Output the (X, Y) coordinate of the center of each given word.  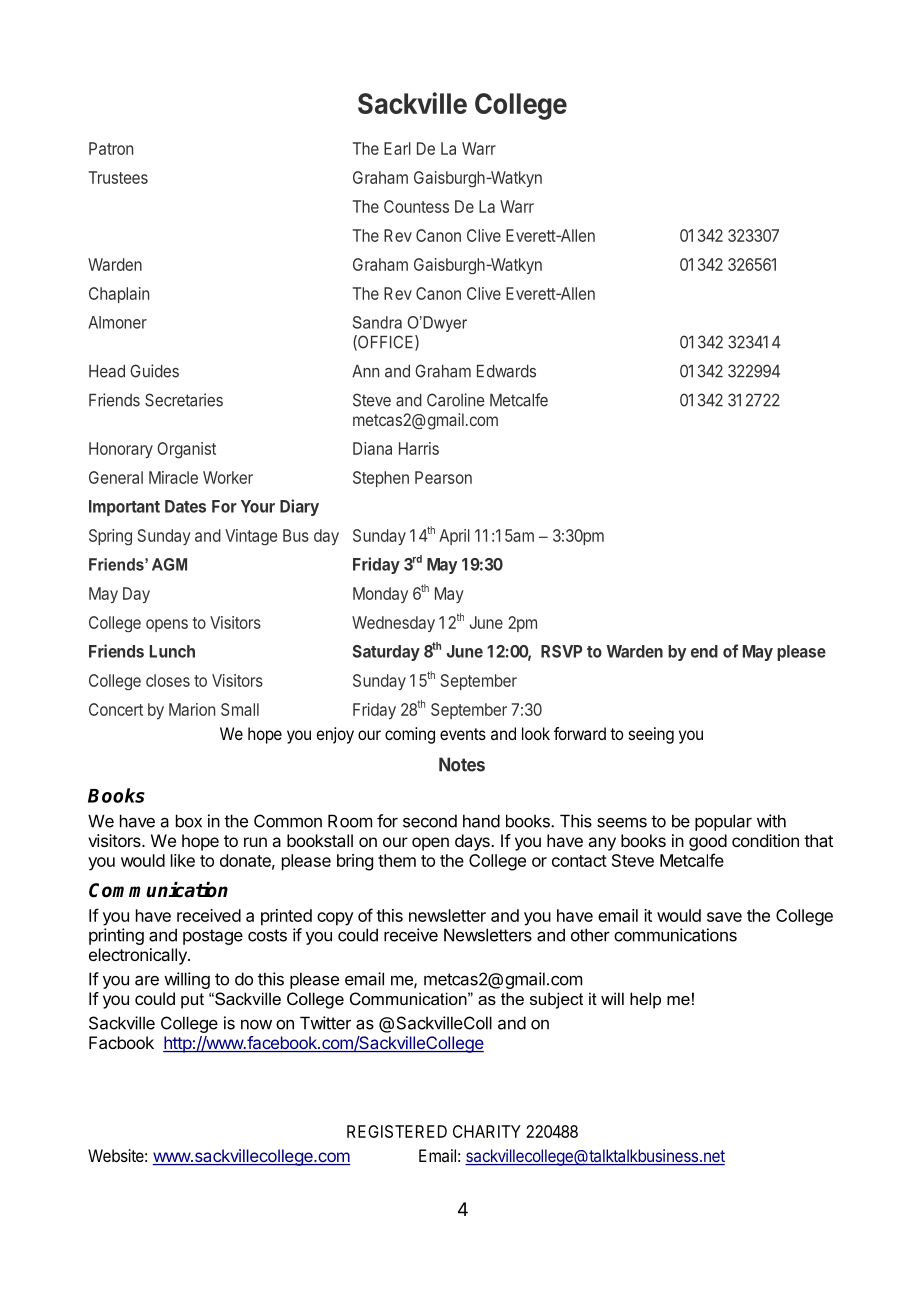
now (256, 1025)
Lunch (172, 651)
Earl (397, 148)
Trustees (118, 177)
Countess (416, 206)
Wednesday (393, 624)
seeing (651, 735)
